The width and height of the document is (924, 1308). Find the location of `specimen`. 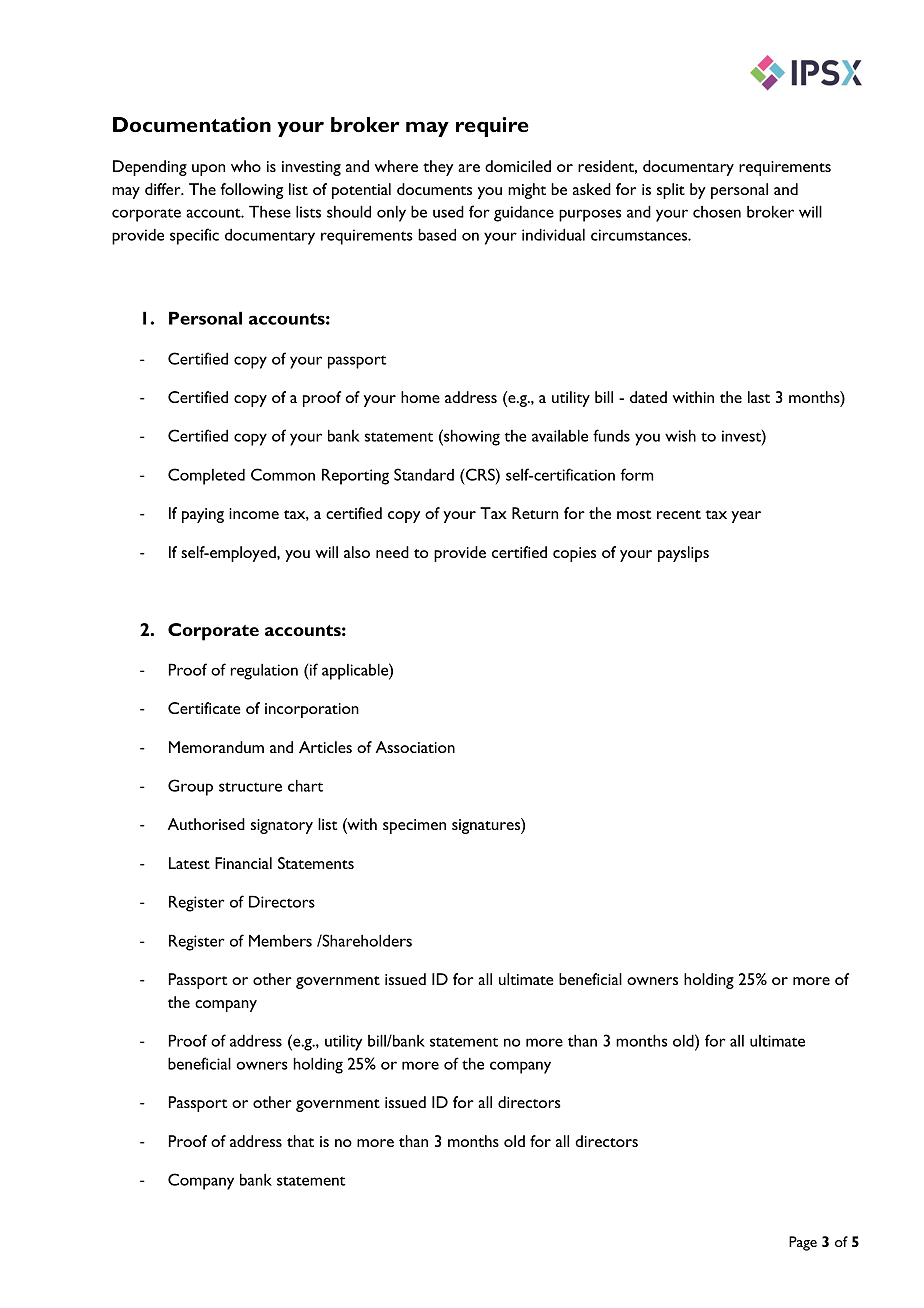

specimen is located at coordinates (414, 826).
